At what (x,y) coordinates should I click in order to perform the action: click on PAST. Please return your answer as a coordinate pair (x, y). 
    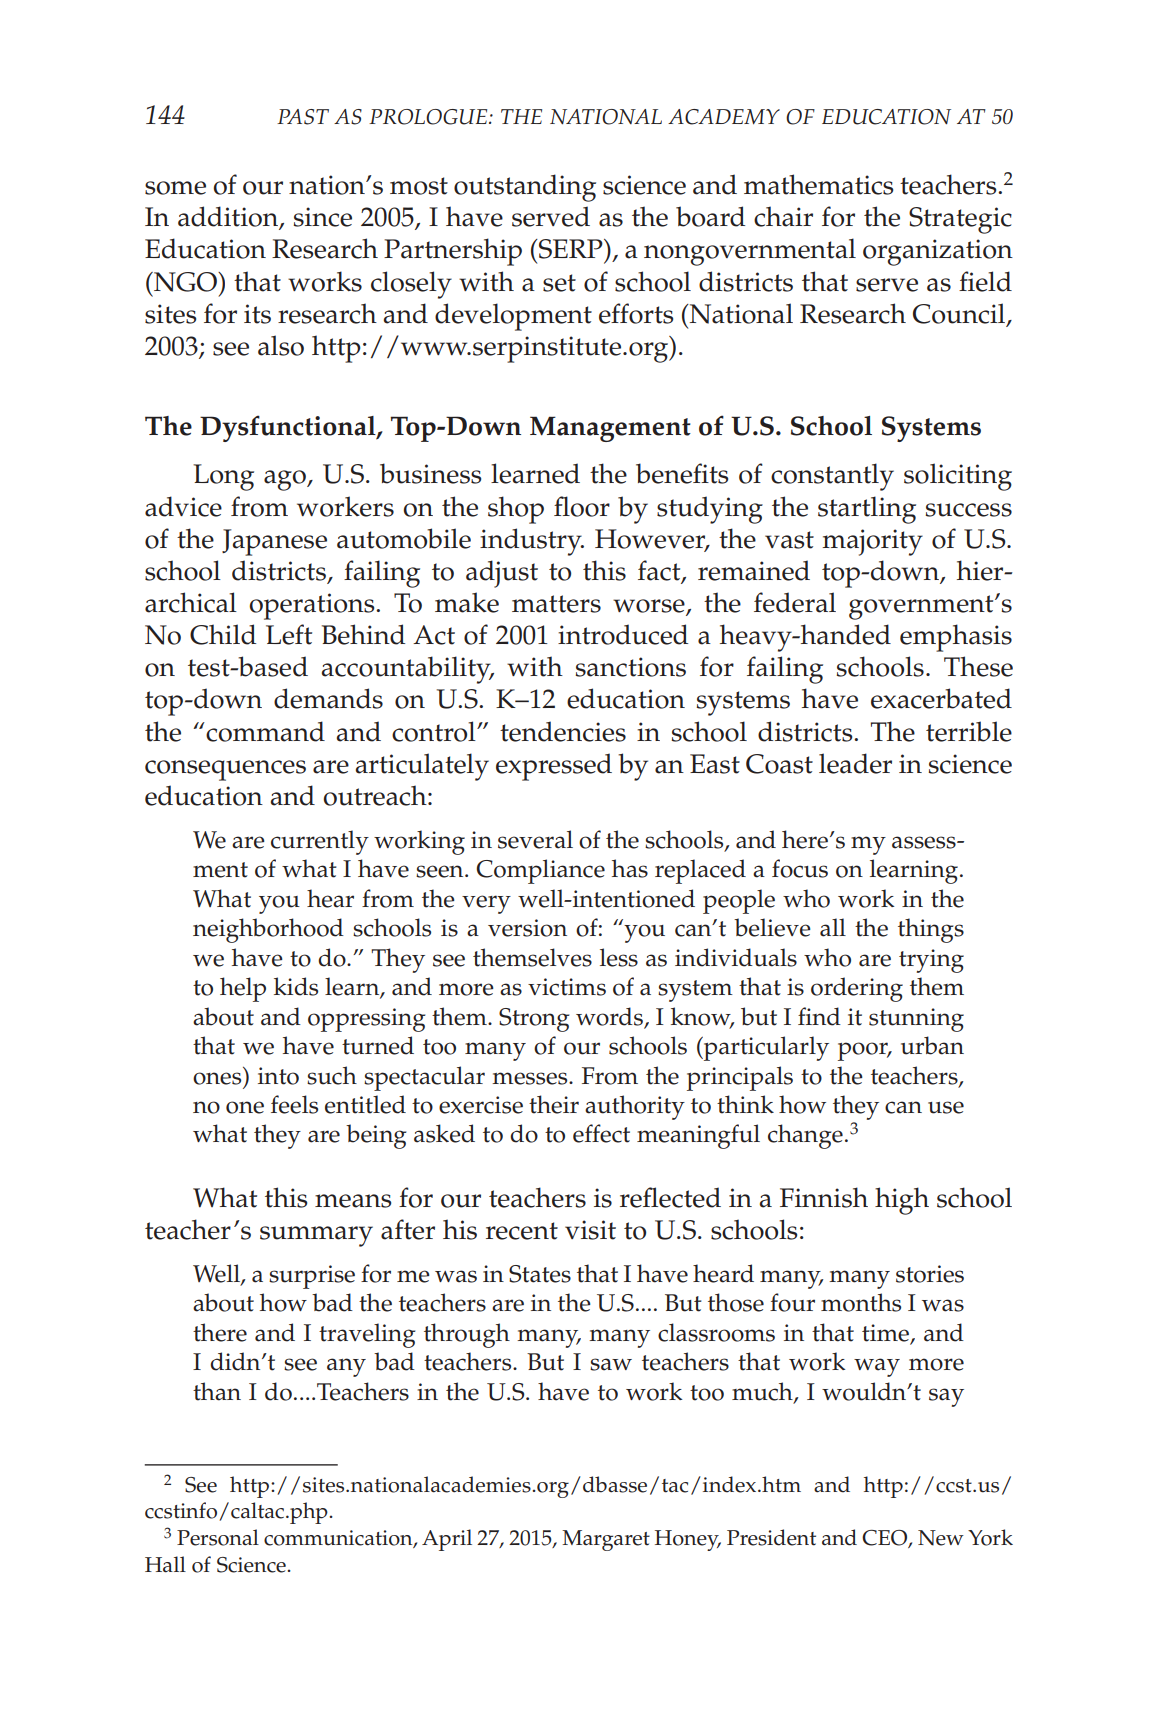
    Looking at the image, I should click on (303, 117).
